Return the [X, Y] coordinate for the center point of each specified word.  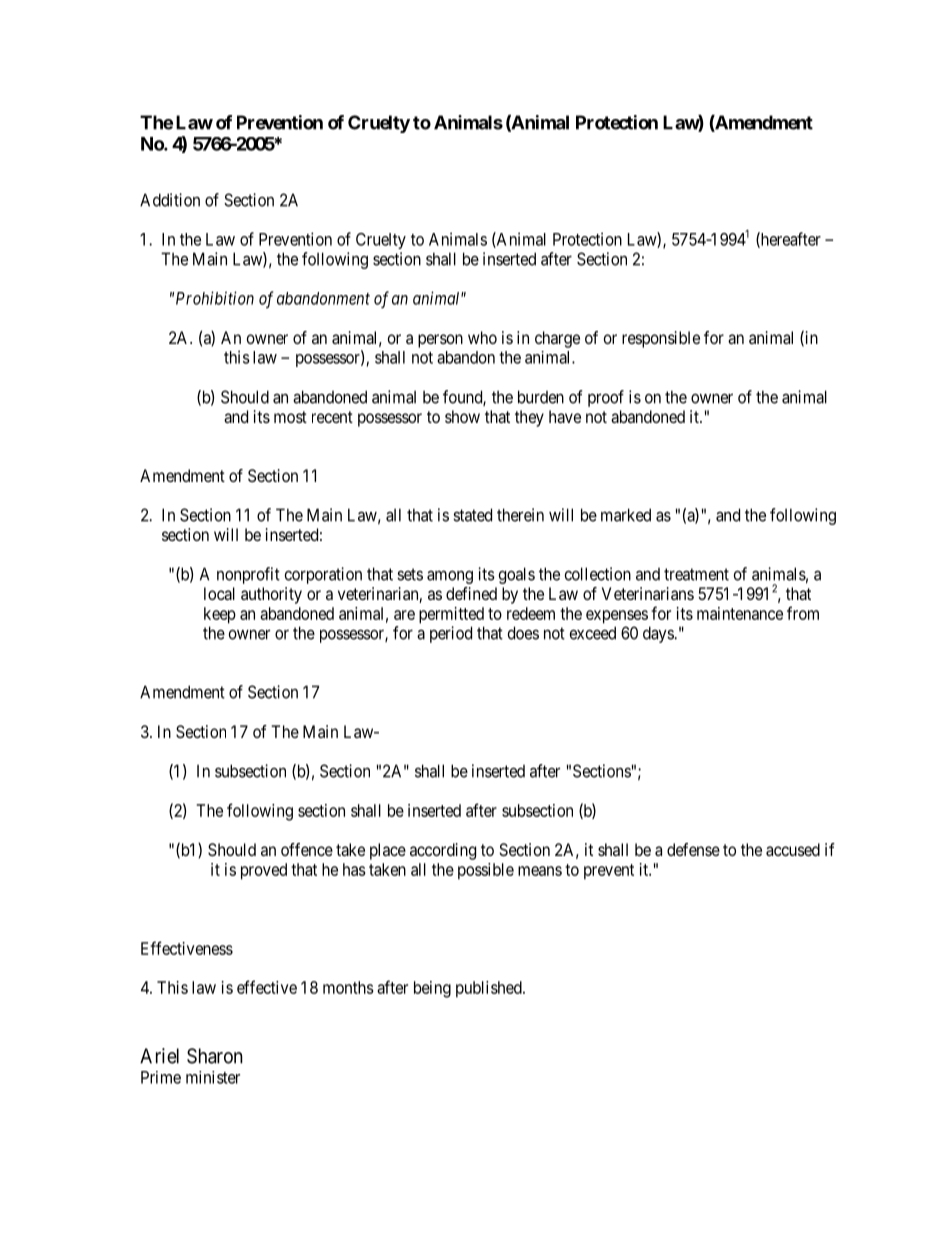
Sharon [215, 1056]
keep [220, 615]
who [482, 337]
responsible [661, 339]
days [659, 634]
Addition [170, 200]
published [490, 989]
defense [693, 849]
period [451, 634]
